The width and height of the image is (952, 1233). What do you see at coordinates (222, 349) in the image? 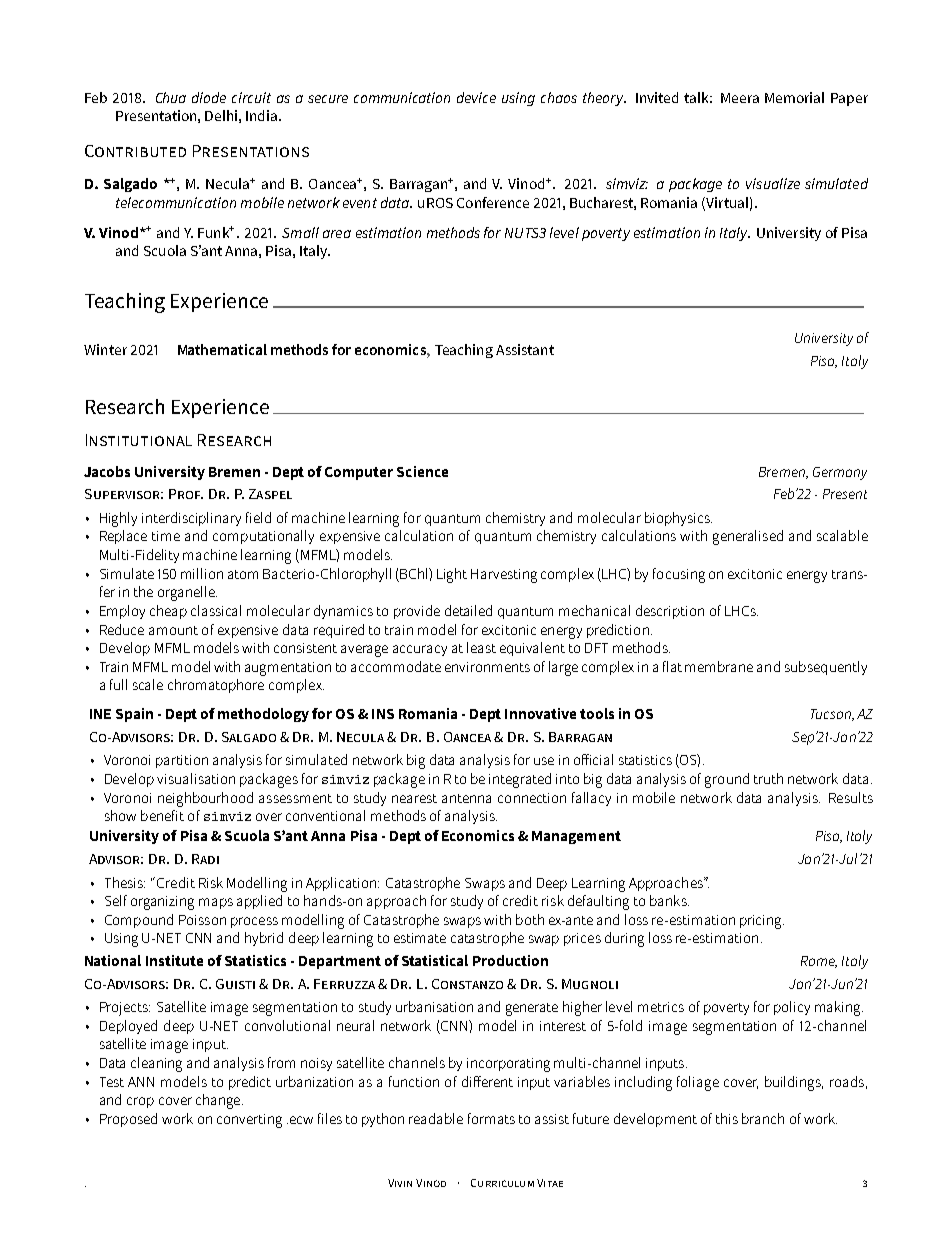
I see `Mathematical` at bounding box center [222, 349].
